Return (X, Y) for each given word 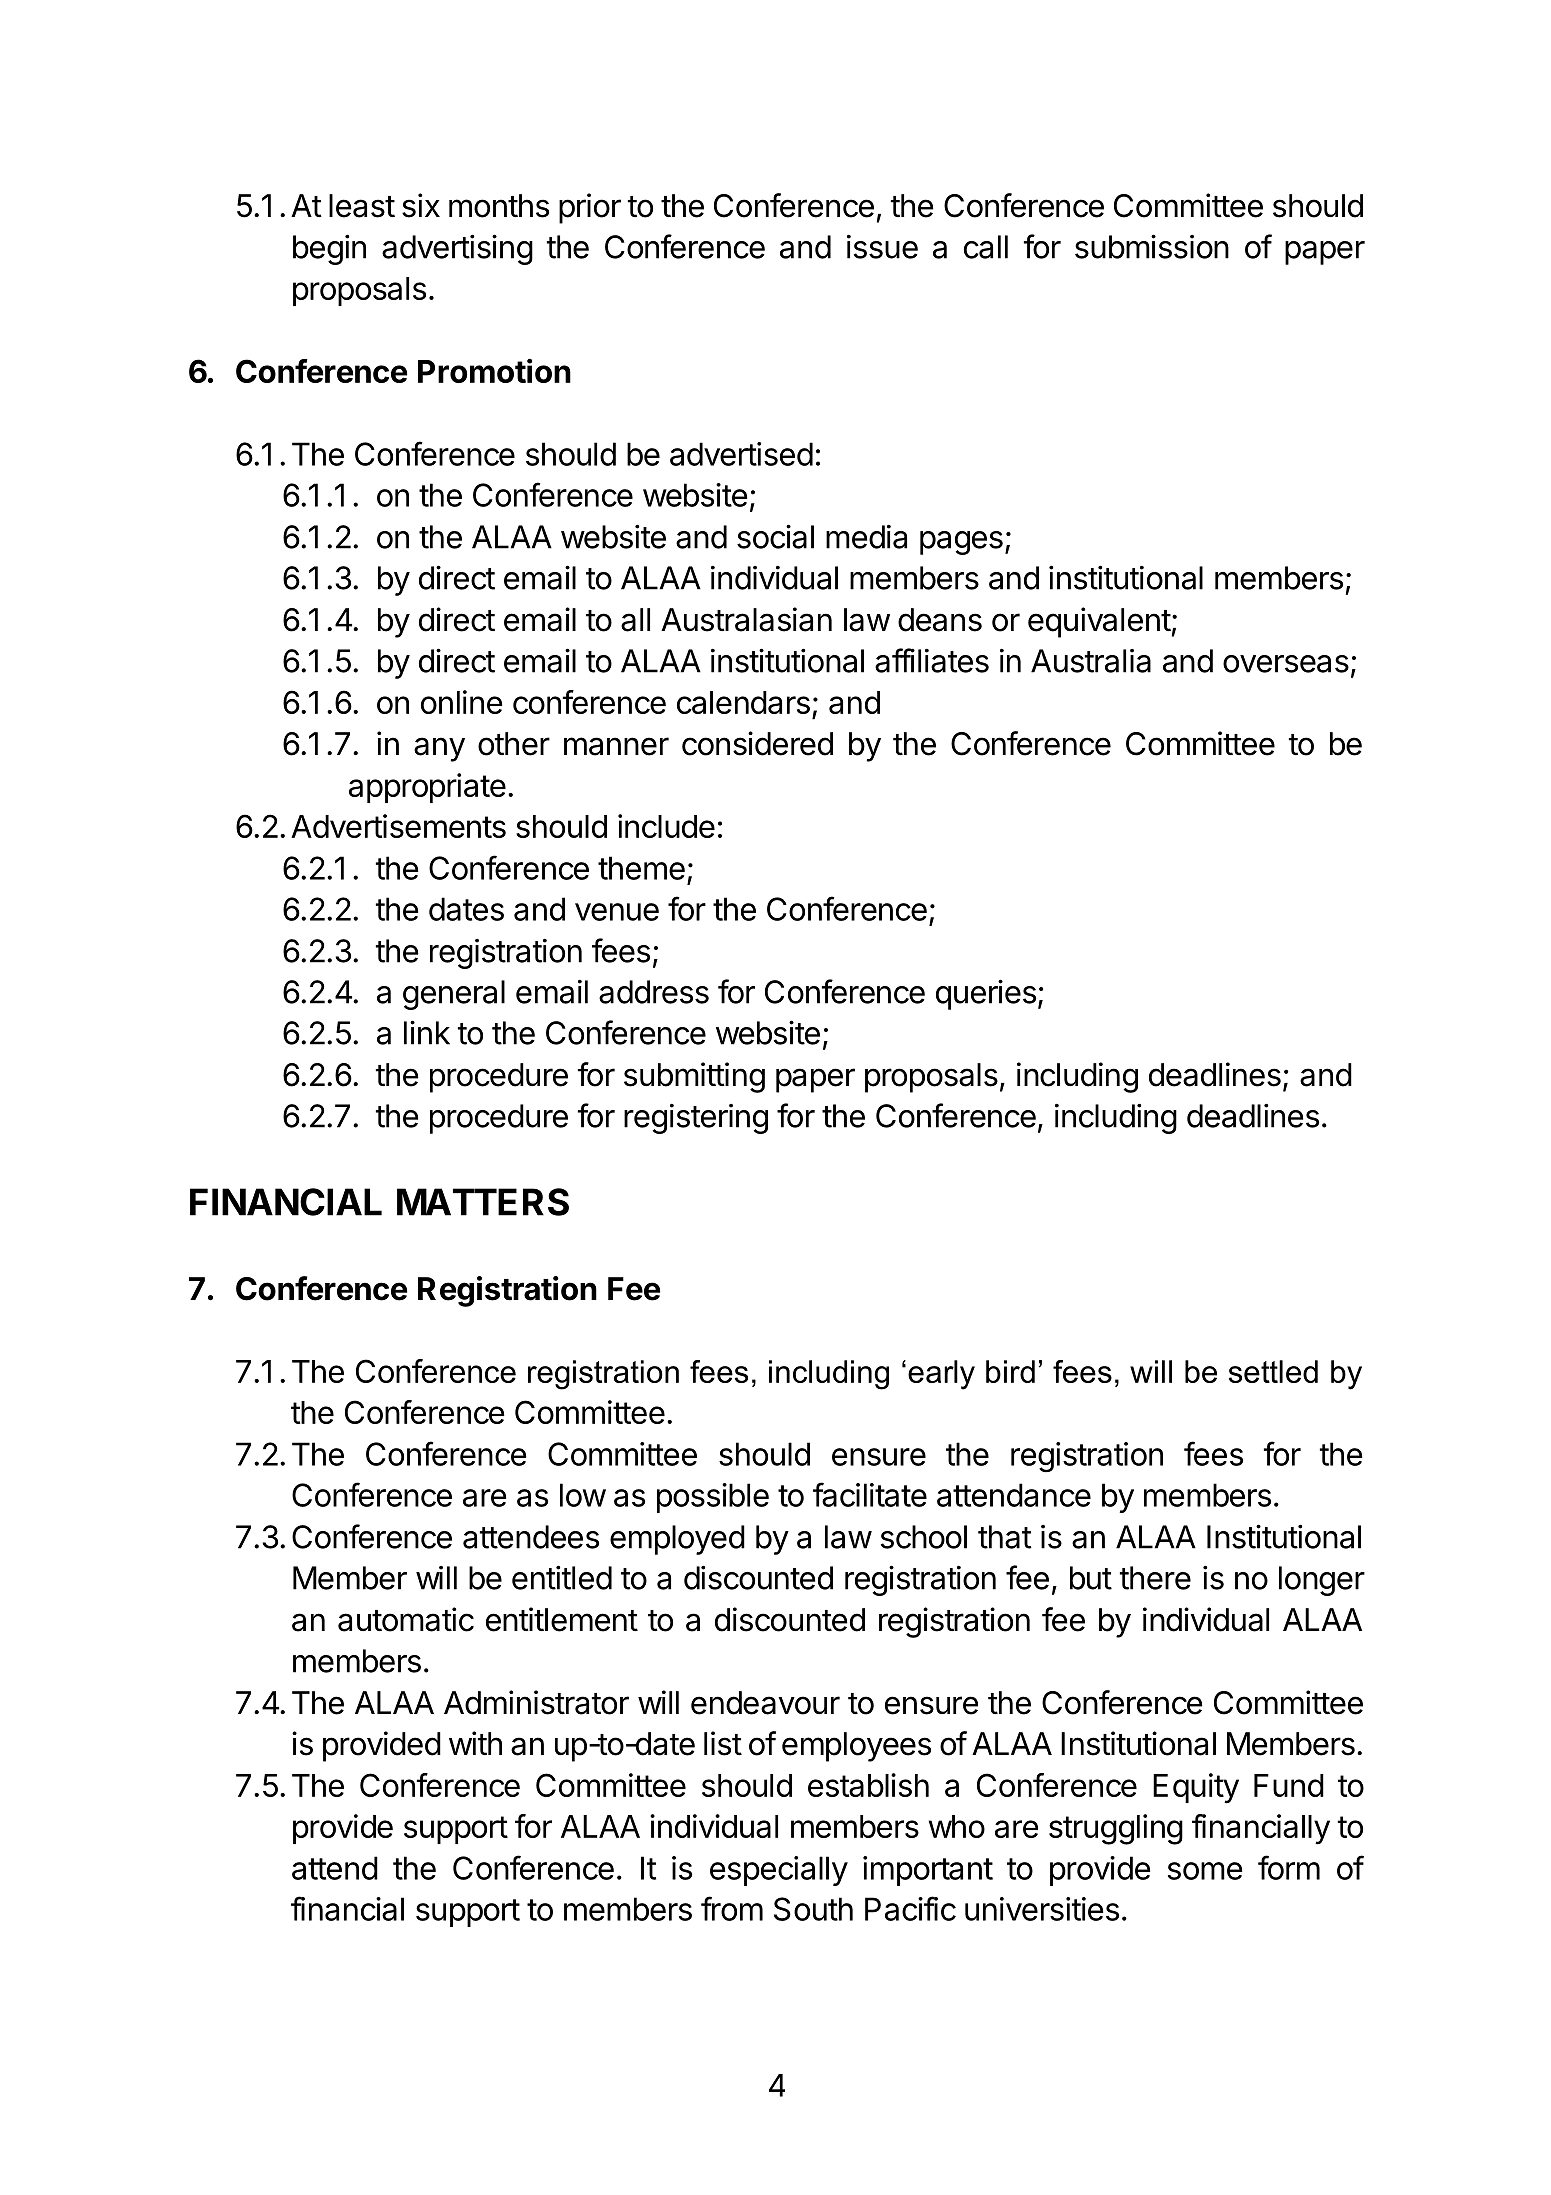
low (583, 1495)
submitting (694, 1077)
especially (779, 1871)
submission (1152, 246)
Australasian (746, 619)
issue (882, 247)
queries (986, 994)
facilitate (870, 1494)
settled (1273, 1371)
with (475, 1743)
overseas (1286, 664)
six (421, 205)
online (462, 702)
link (427, 1032)
